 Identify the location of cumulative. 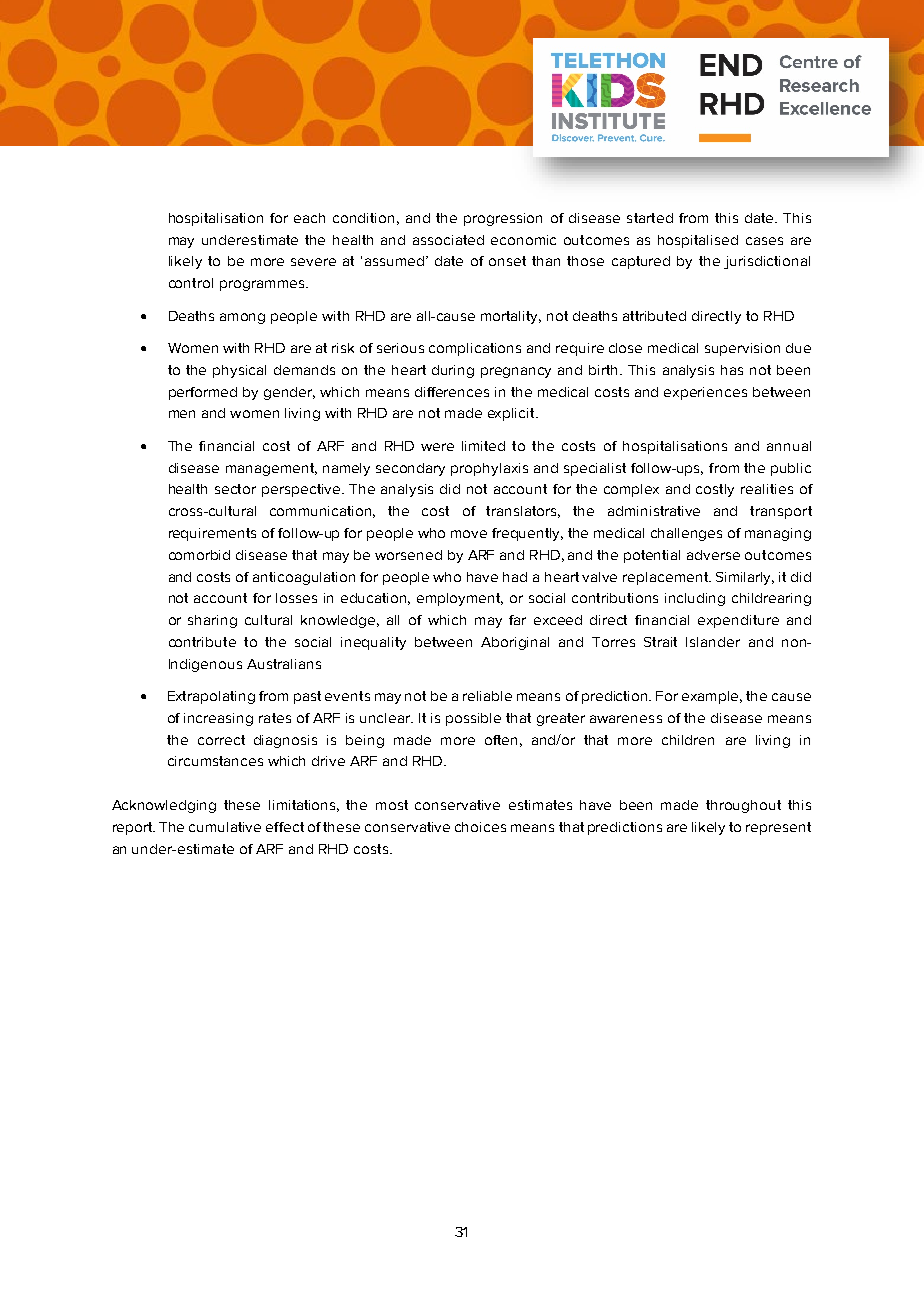
(225, 827).
